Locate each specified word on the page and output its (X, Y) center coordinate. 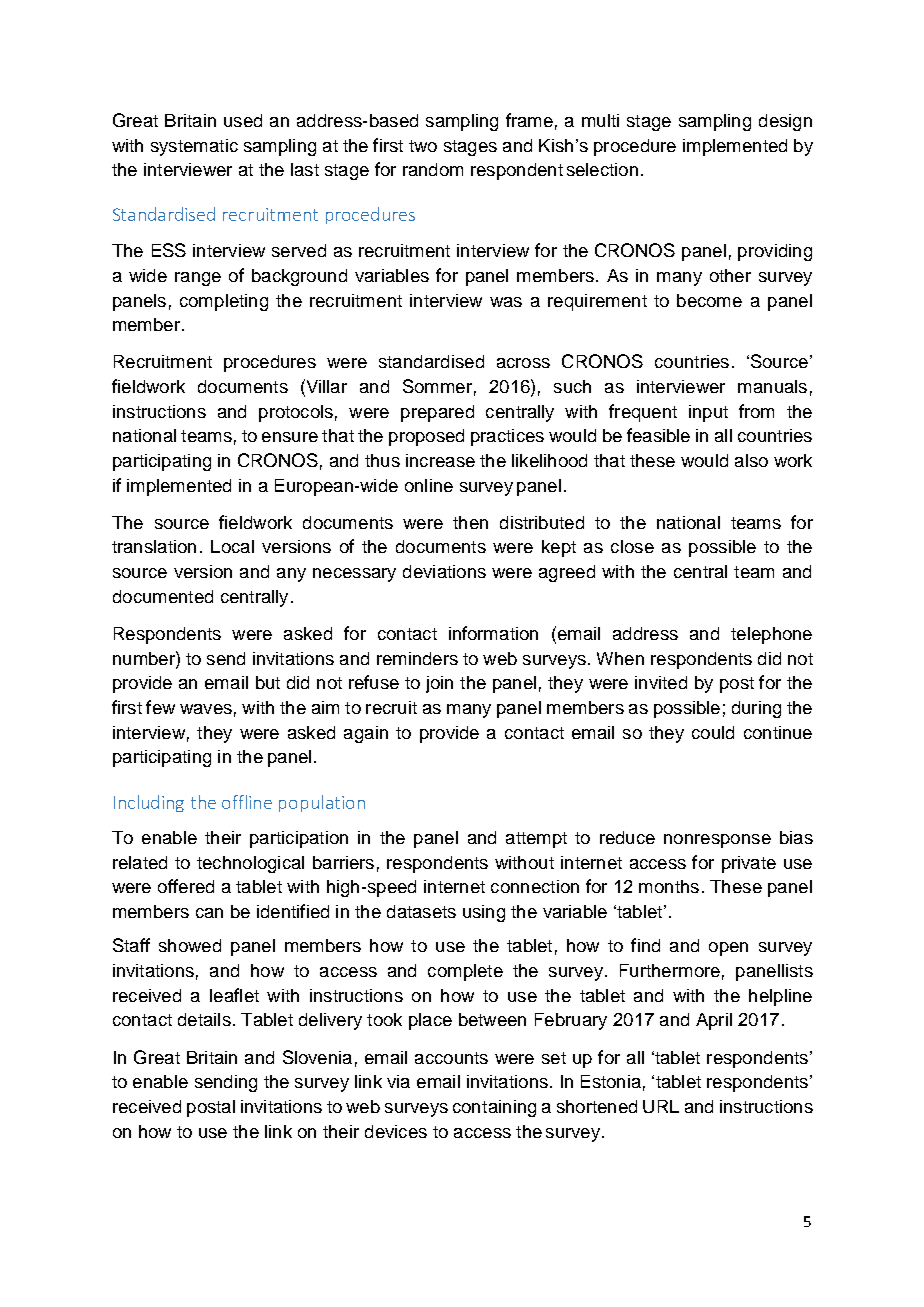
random (433, 169)
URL (661, 1106)
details (204, 1019)
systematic (194, 147)
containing (494, 1108)
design (785, 122)
